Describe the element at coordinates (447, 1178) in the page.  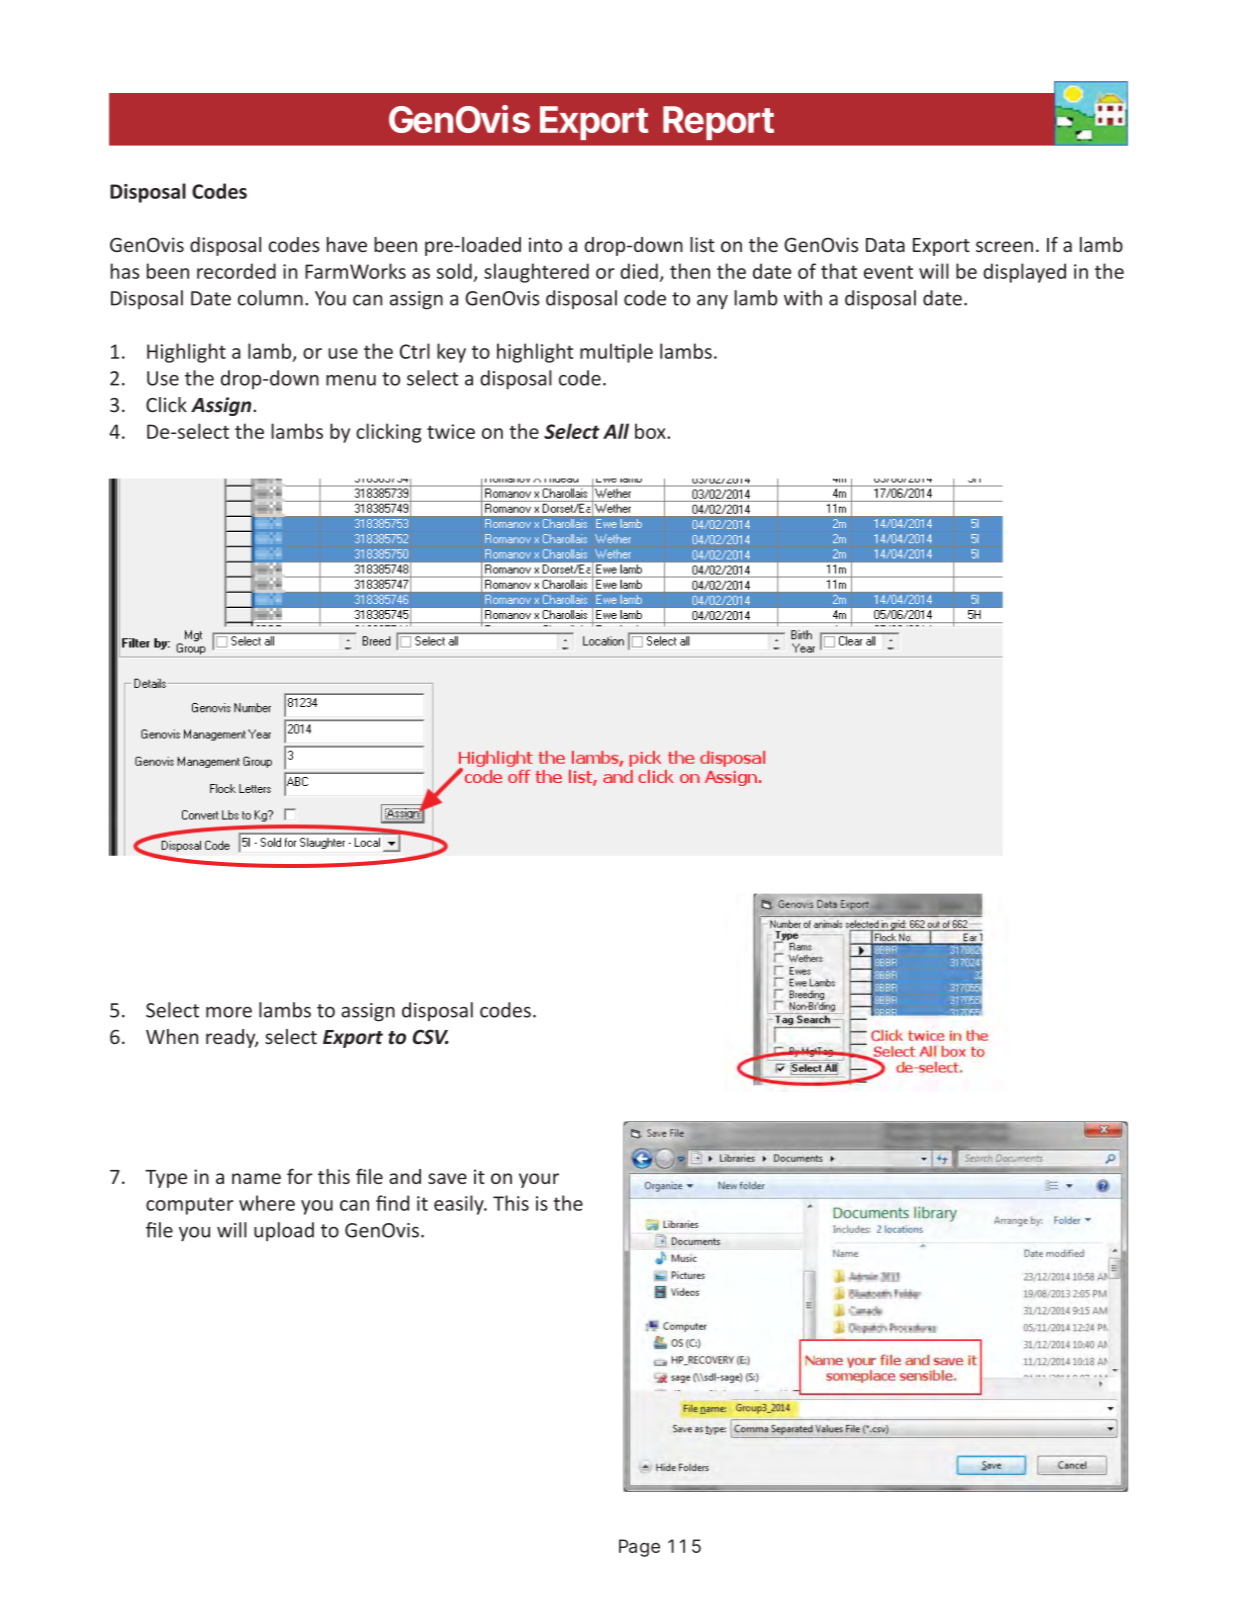
I see `save` at that location.
